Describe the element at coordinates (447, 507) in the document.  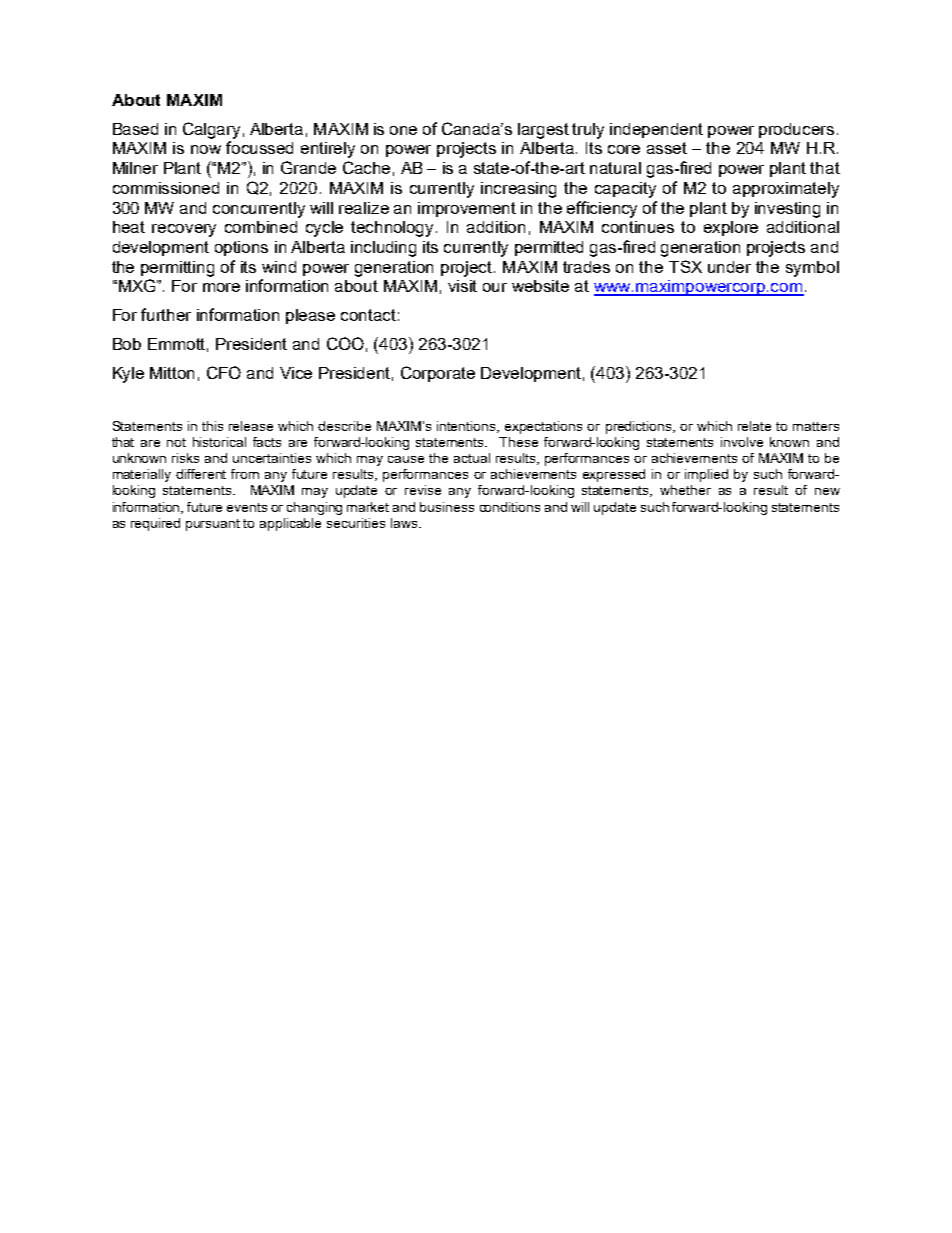
I see `business` at that location.
